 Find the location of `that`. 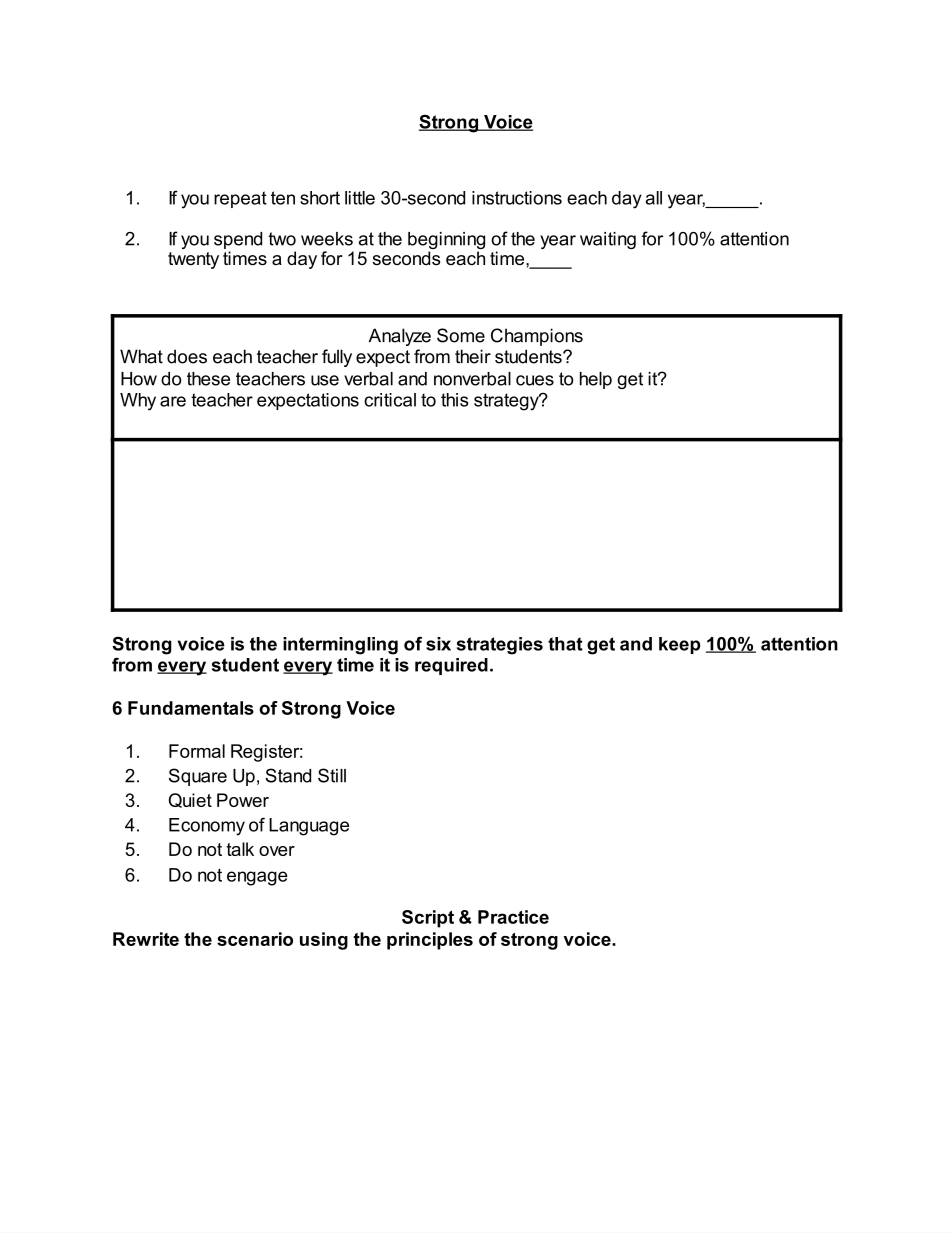

that is located at coordinates (565, 644).
